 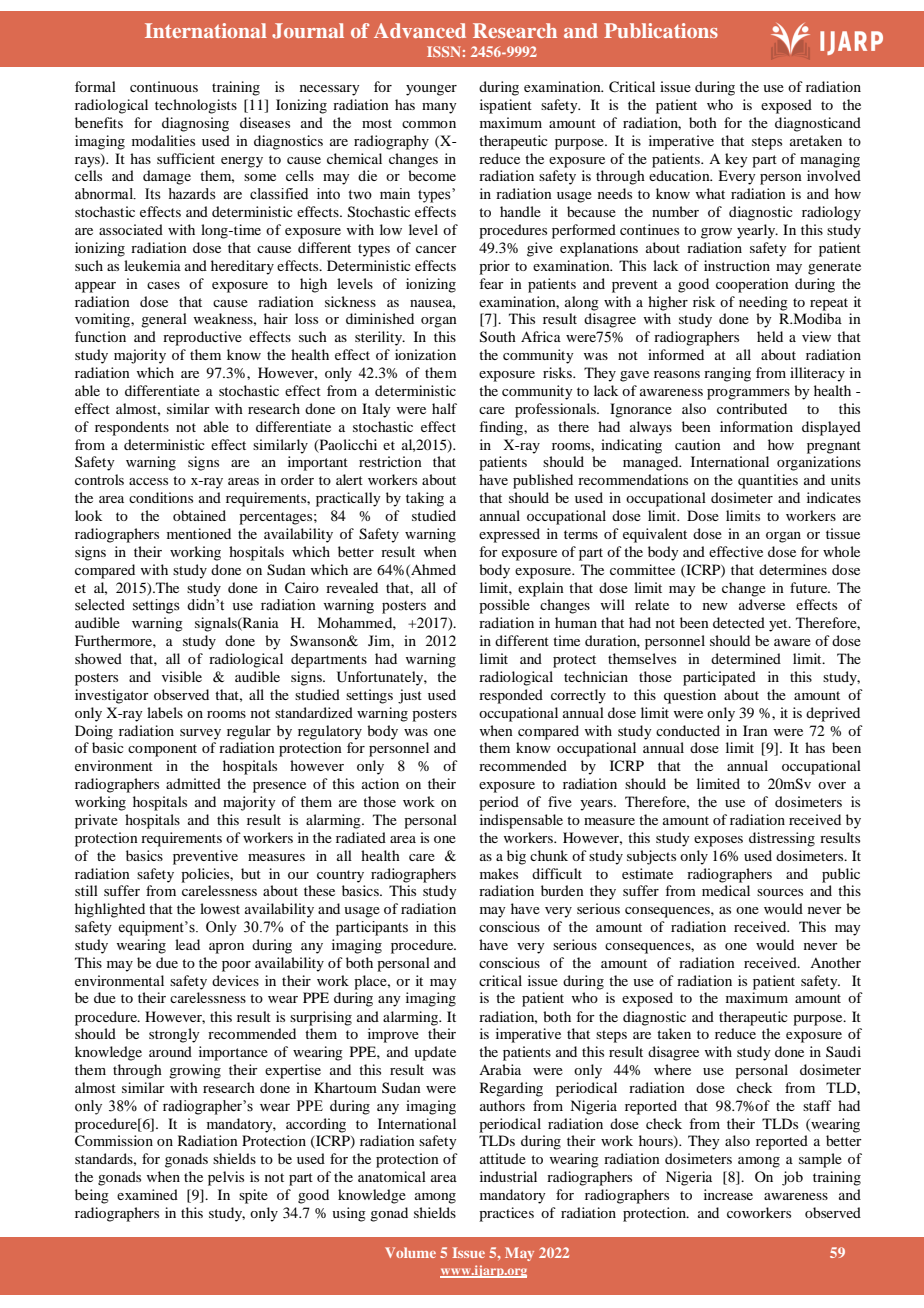 I want to click on determined, so click(x=746, y=658).
